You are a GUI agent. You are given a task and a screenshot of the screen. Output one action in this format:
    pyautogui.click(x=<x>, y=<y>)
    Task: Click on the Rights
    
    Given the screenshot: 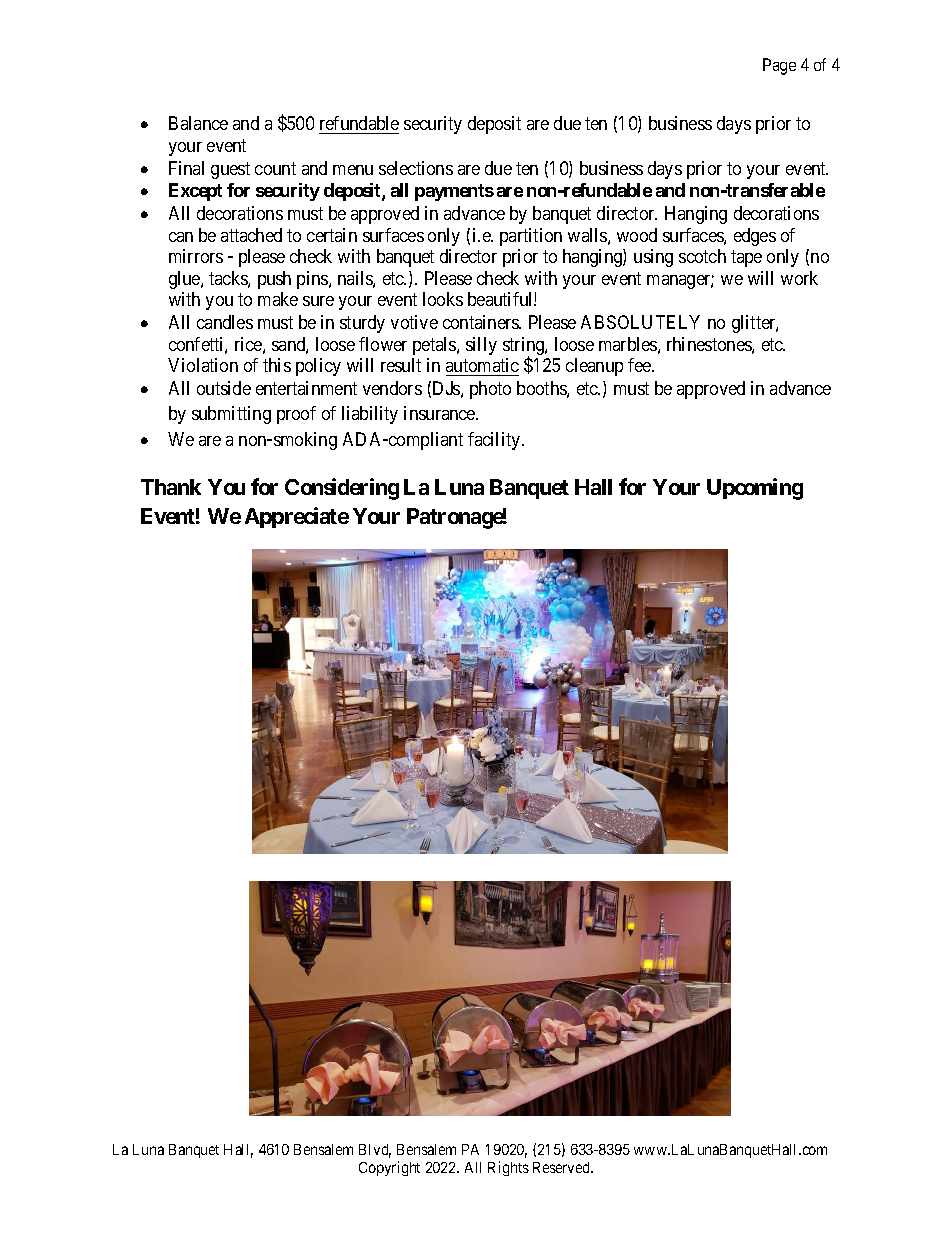 What is the action you would take?
    pyautogui.click(x=508, y=1168)
